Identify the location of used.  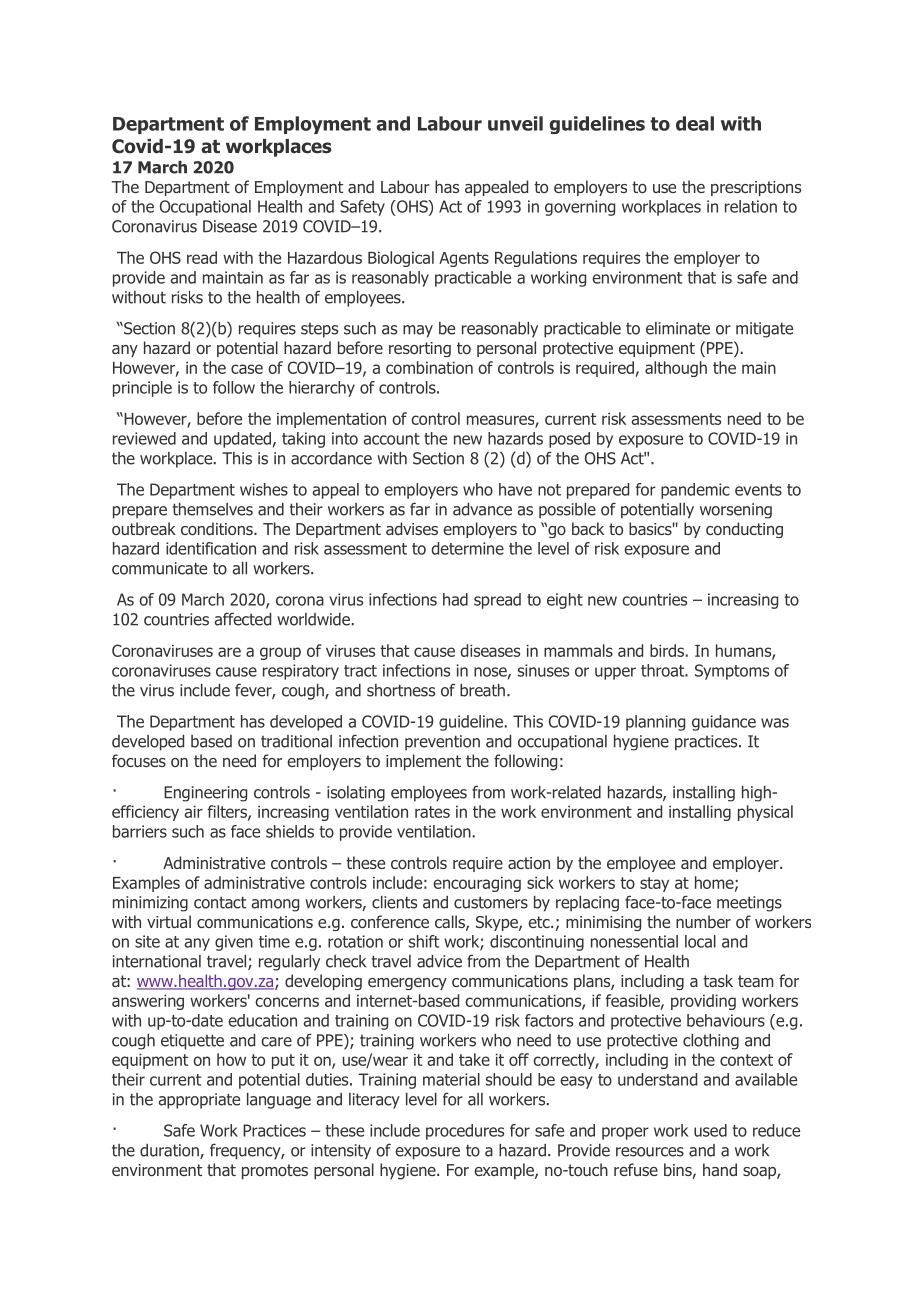
(710, 1130).
